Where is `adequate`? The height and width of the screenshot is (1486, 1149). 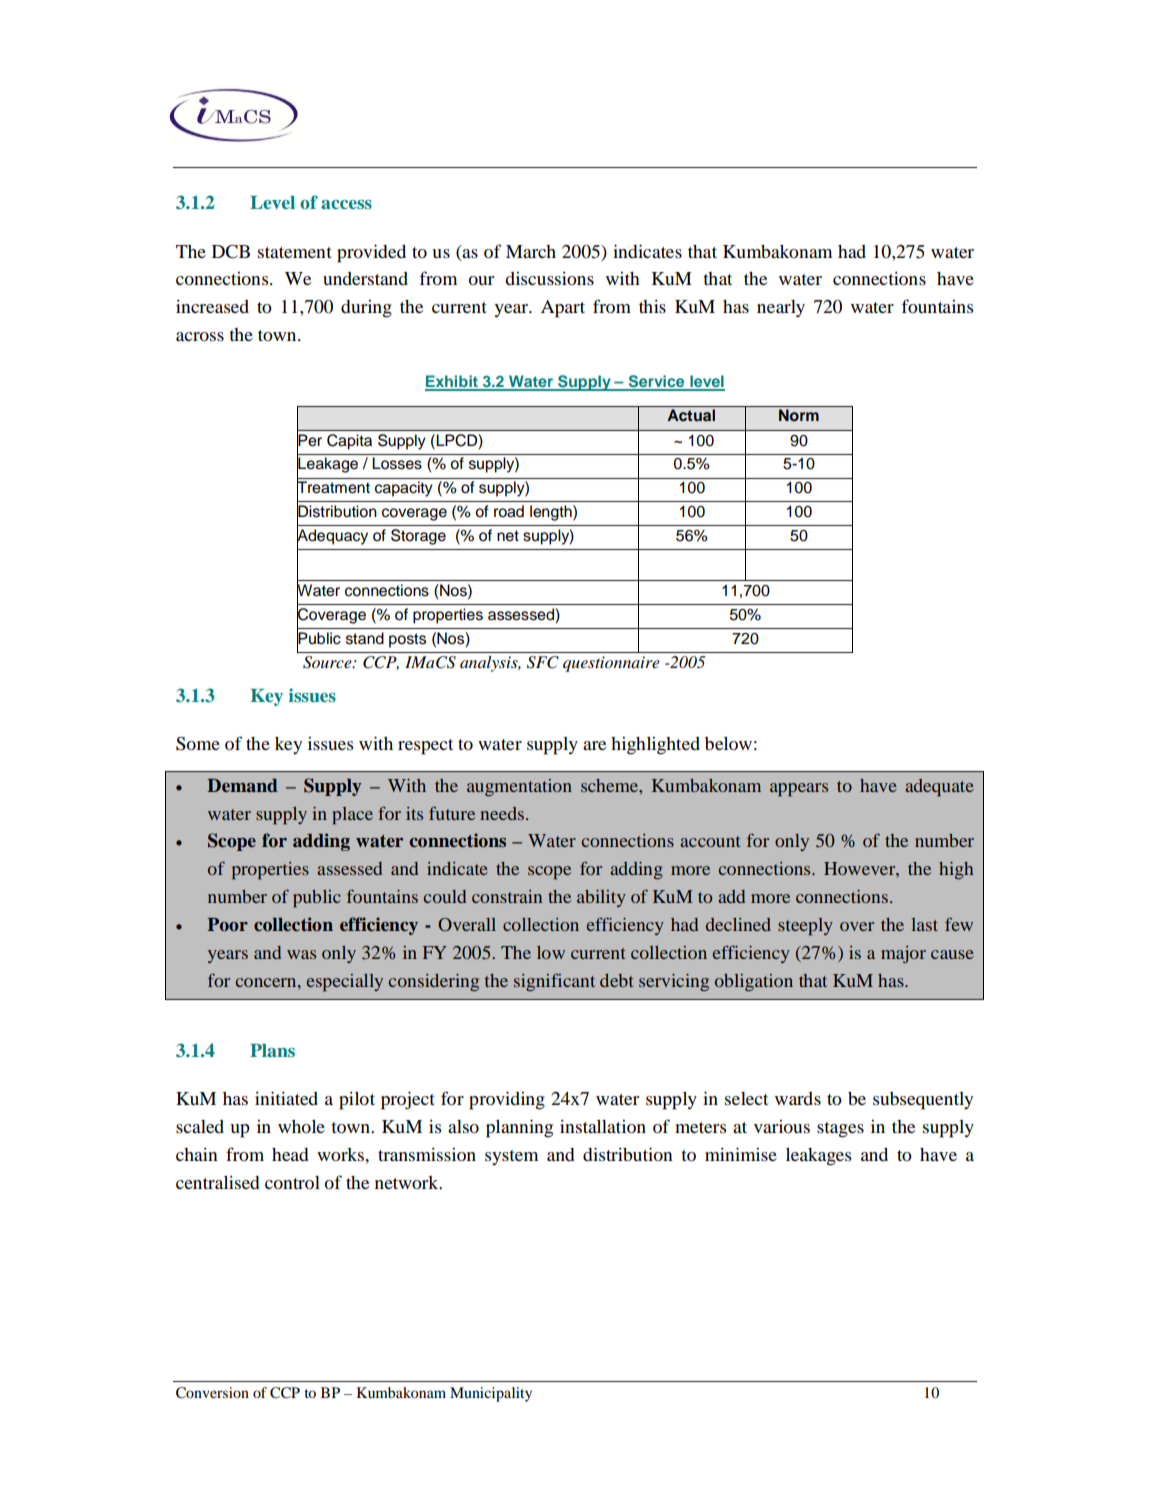
adequate is located at coordinates (939, 788).
